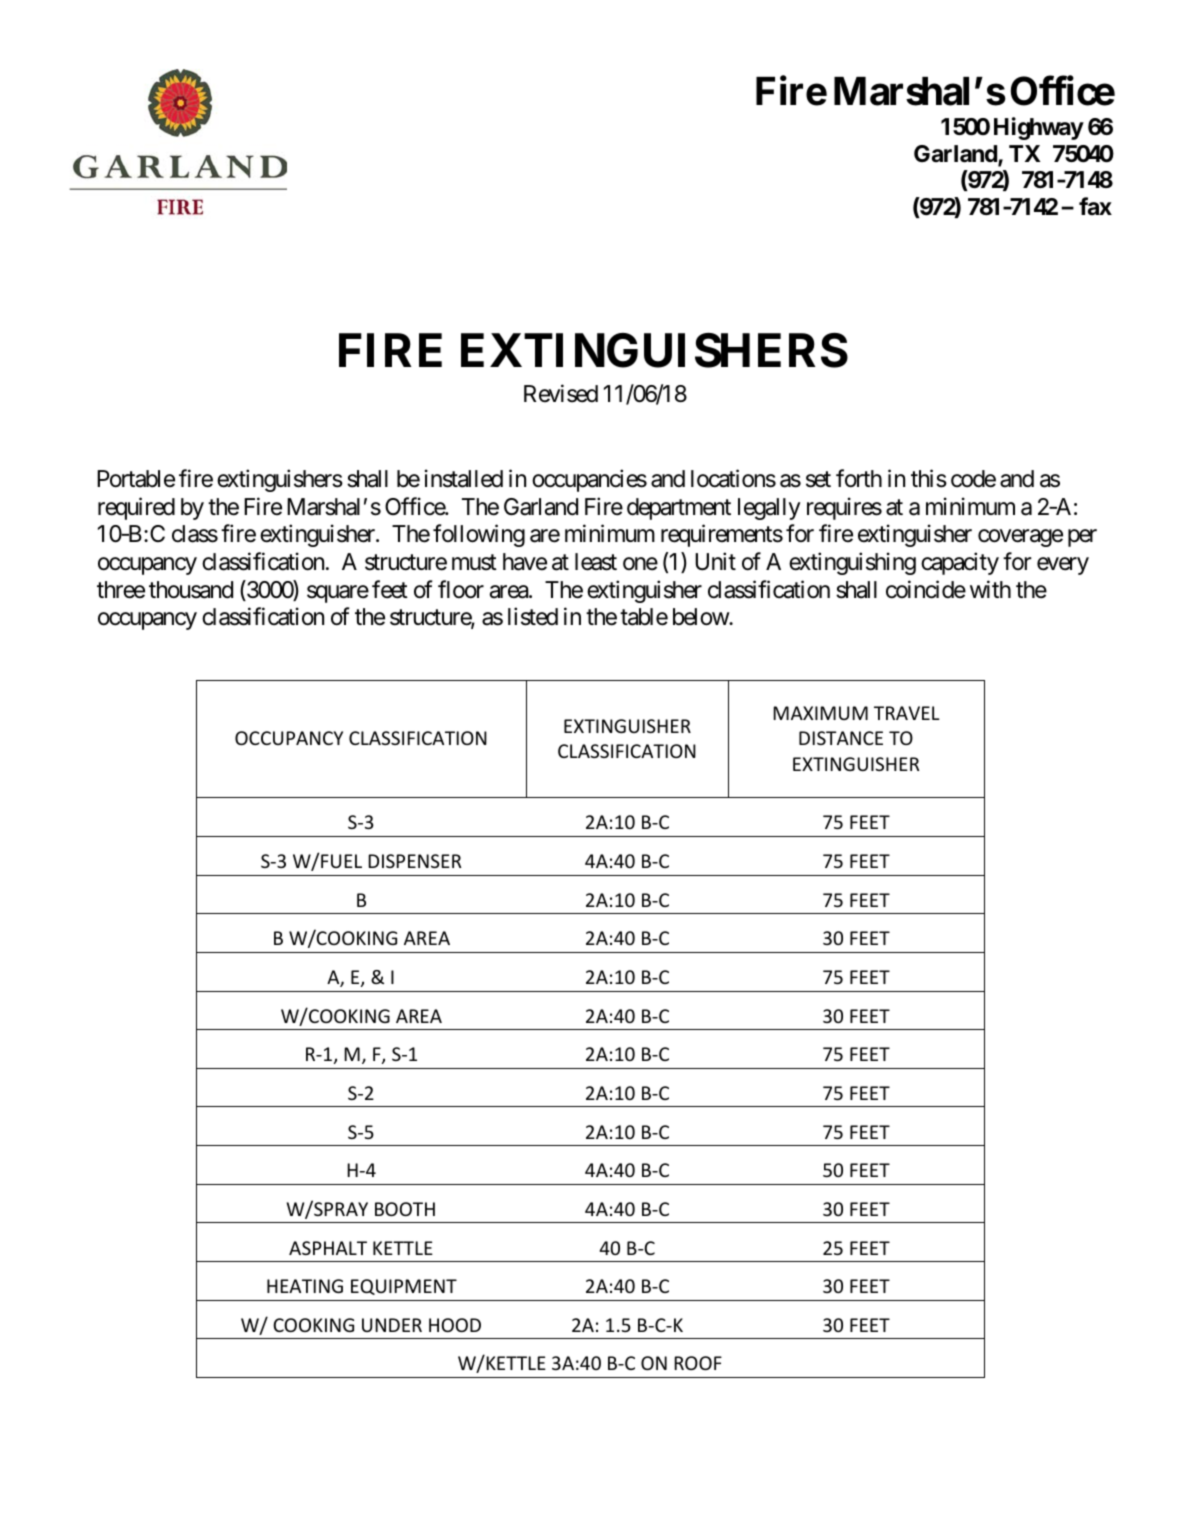  I want to click on least, so click(596, 562).
